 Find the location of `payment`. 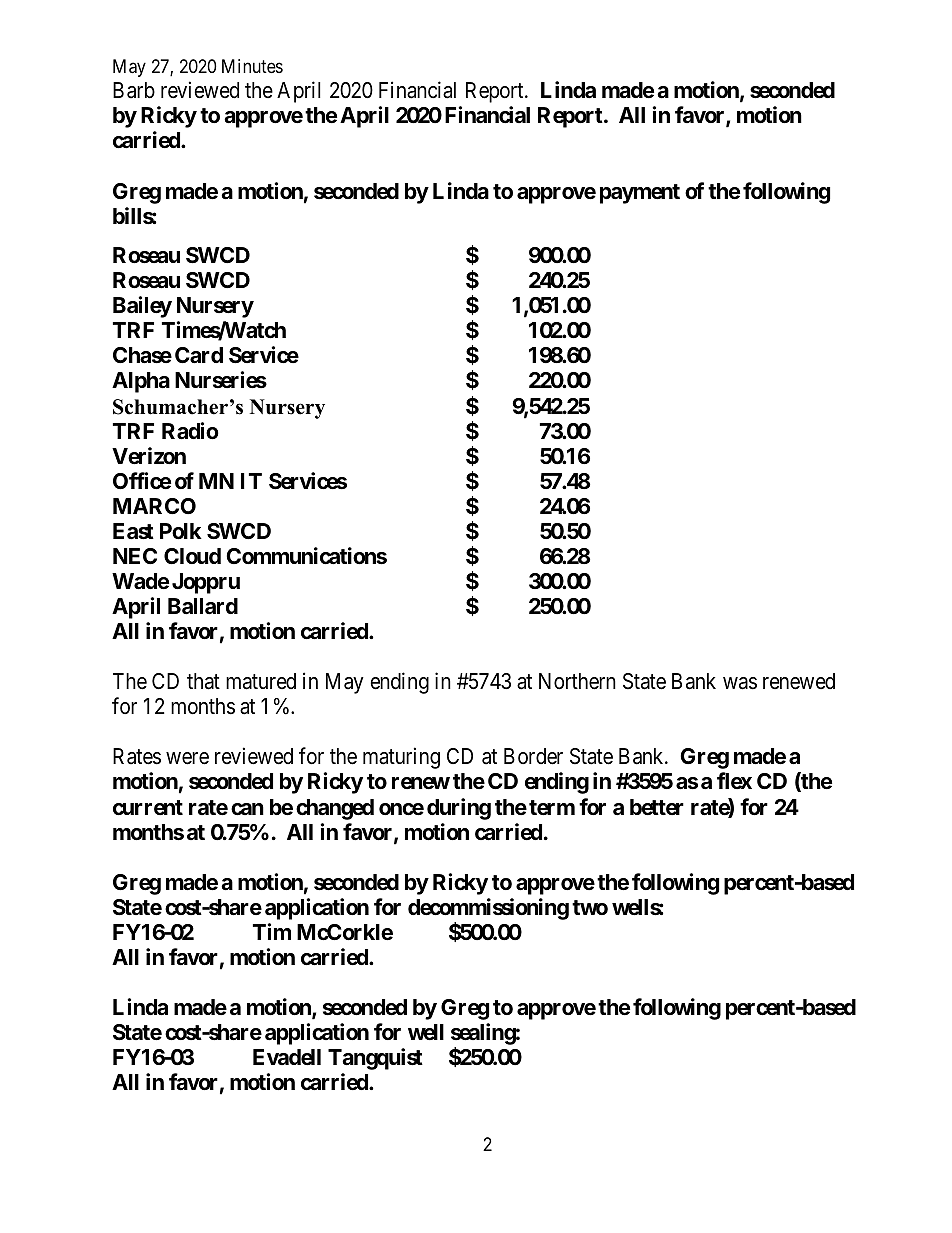

payment is located at coordinates (640, 194).
